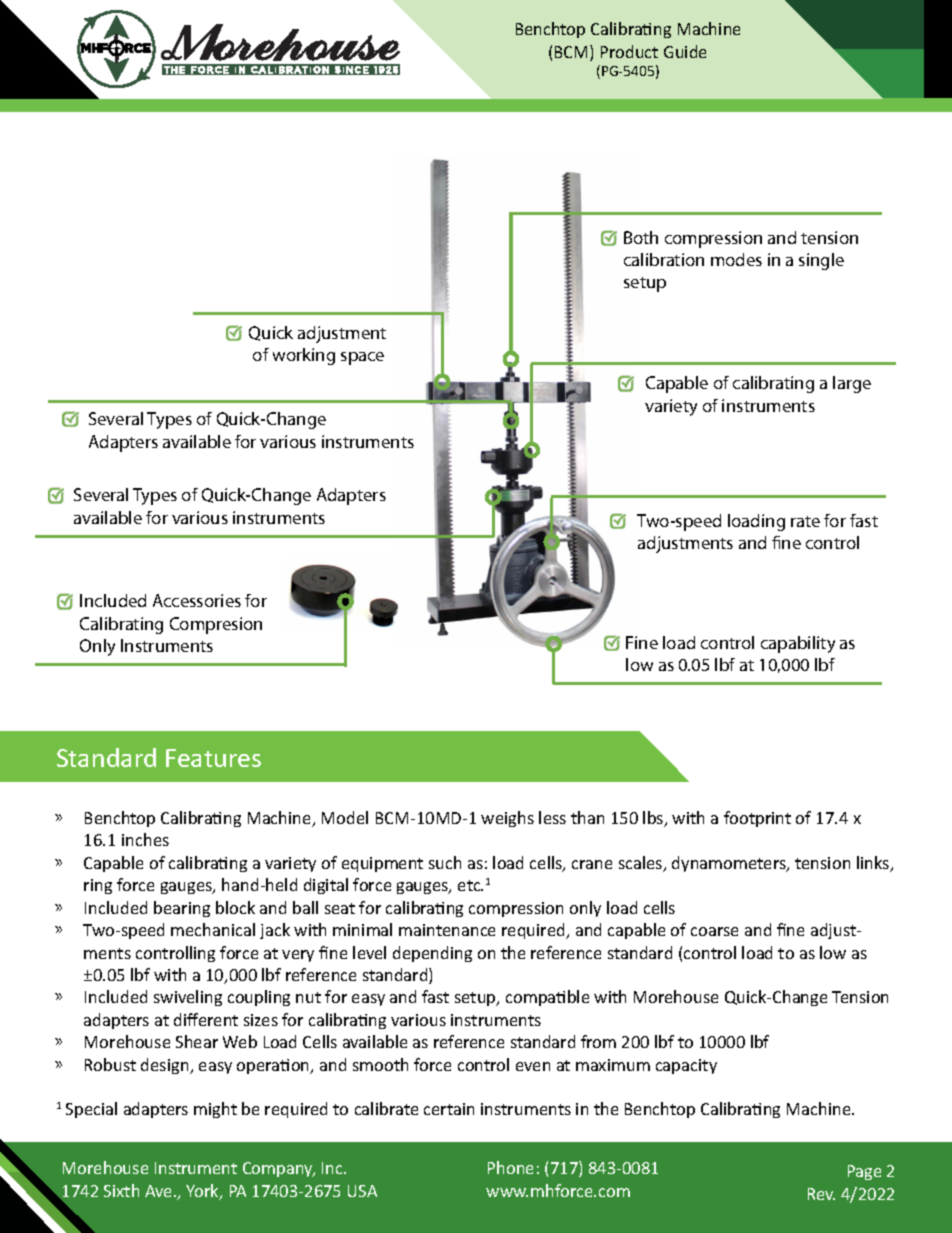  What do you see at coordinates (362, 358) in the image?
I see `space` at bounding box center [362, 358].
